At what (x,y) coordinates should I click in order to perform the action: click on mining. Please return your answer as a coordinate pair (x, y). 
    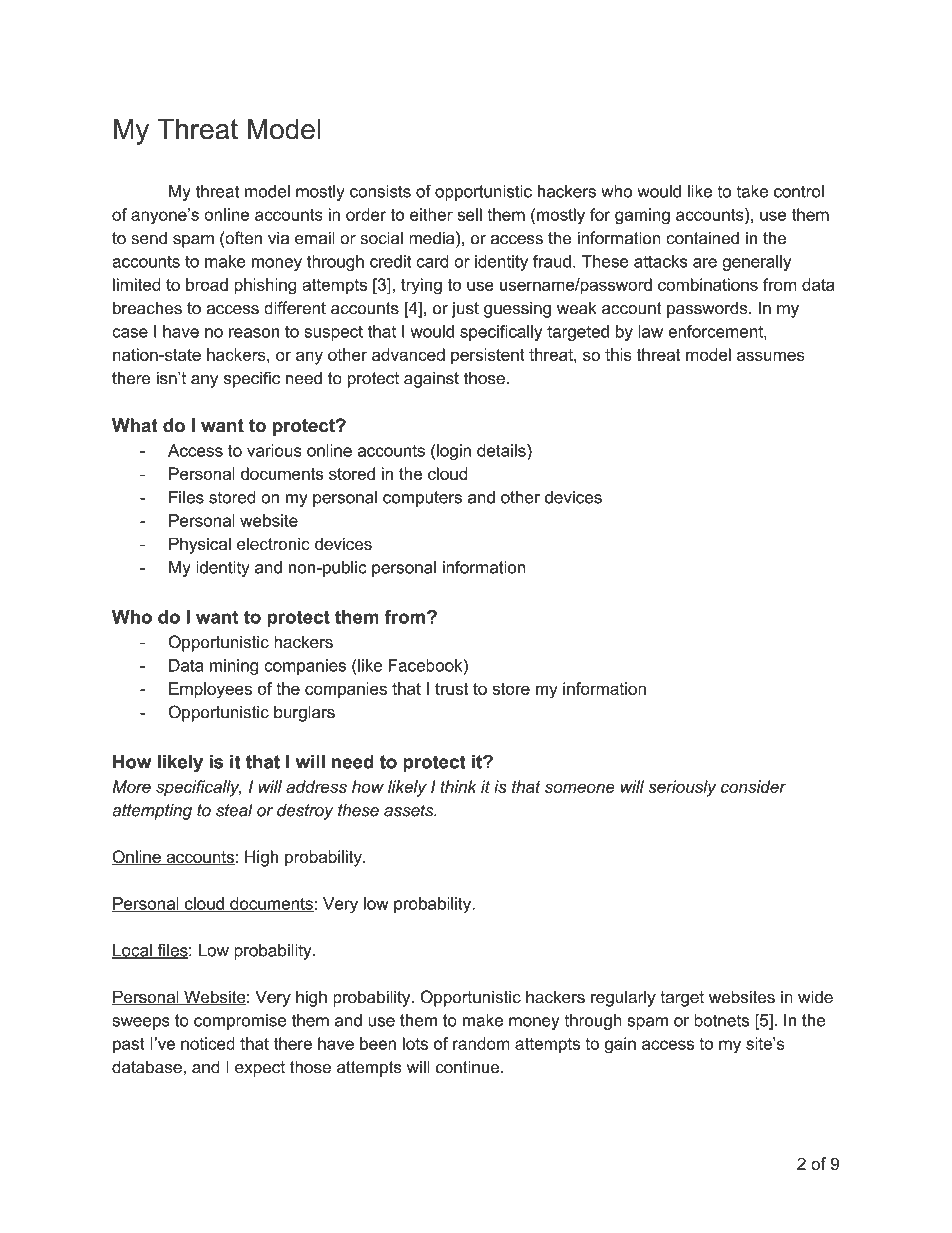
    Looking at the image, I should click on (234, 667).
